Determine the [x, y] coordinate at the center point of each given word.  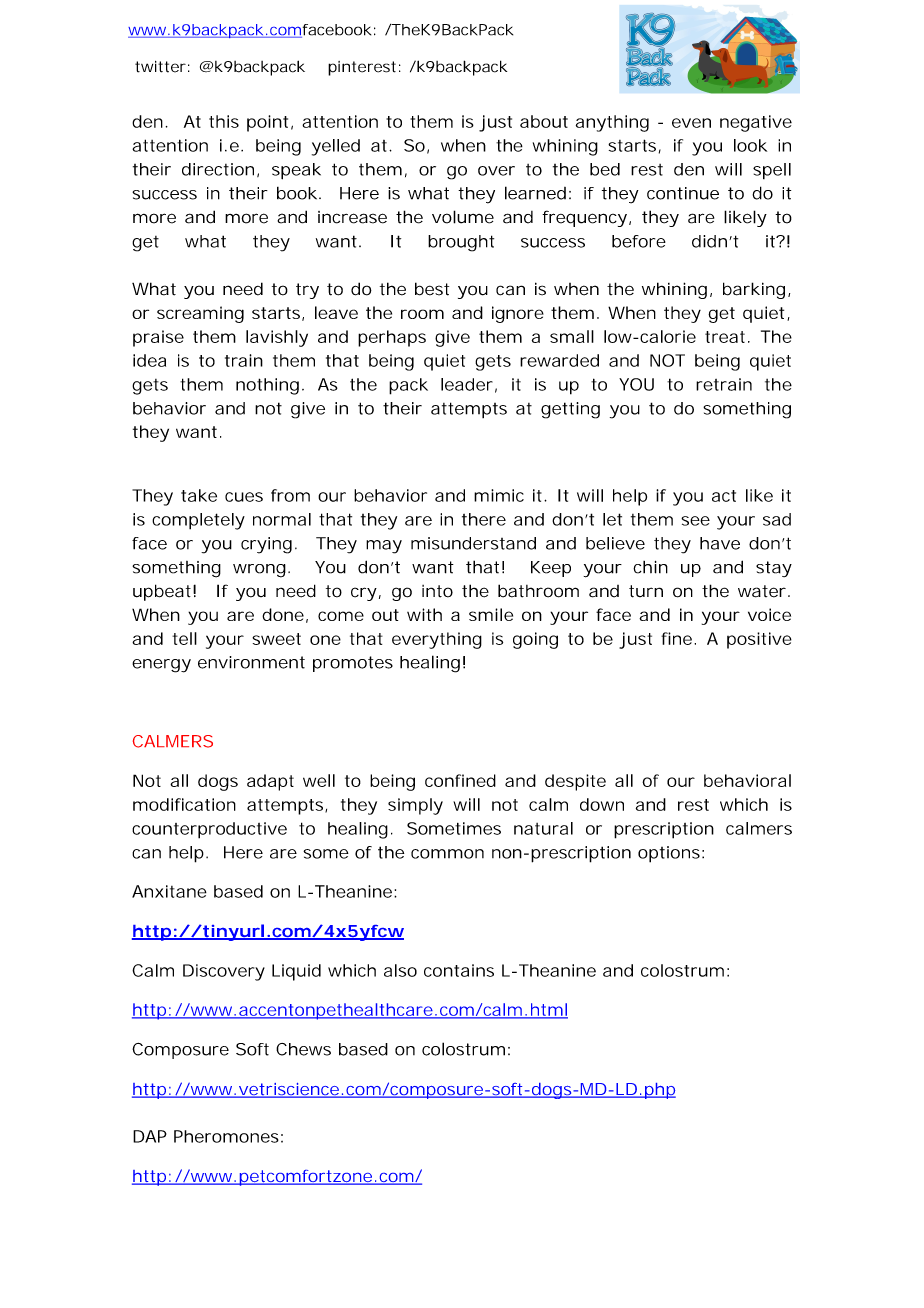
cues [244, 497]
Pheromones [226, 1136]
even [691, 123]
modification [184, 804]
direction [218, 169]
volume [463, 217]
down [602, 804]
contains [459, 970]
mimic [499, 495]
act [724, 496]
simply [415, 806]
